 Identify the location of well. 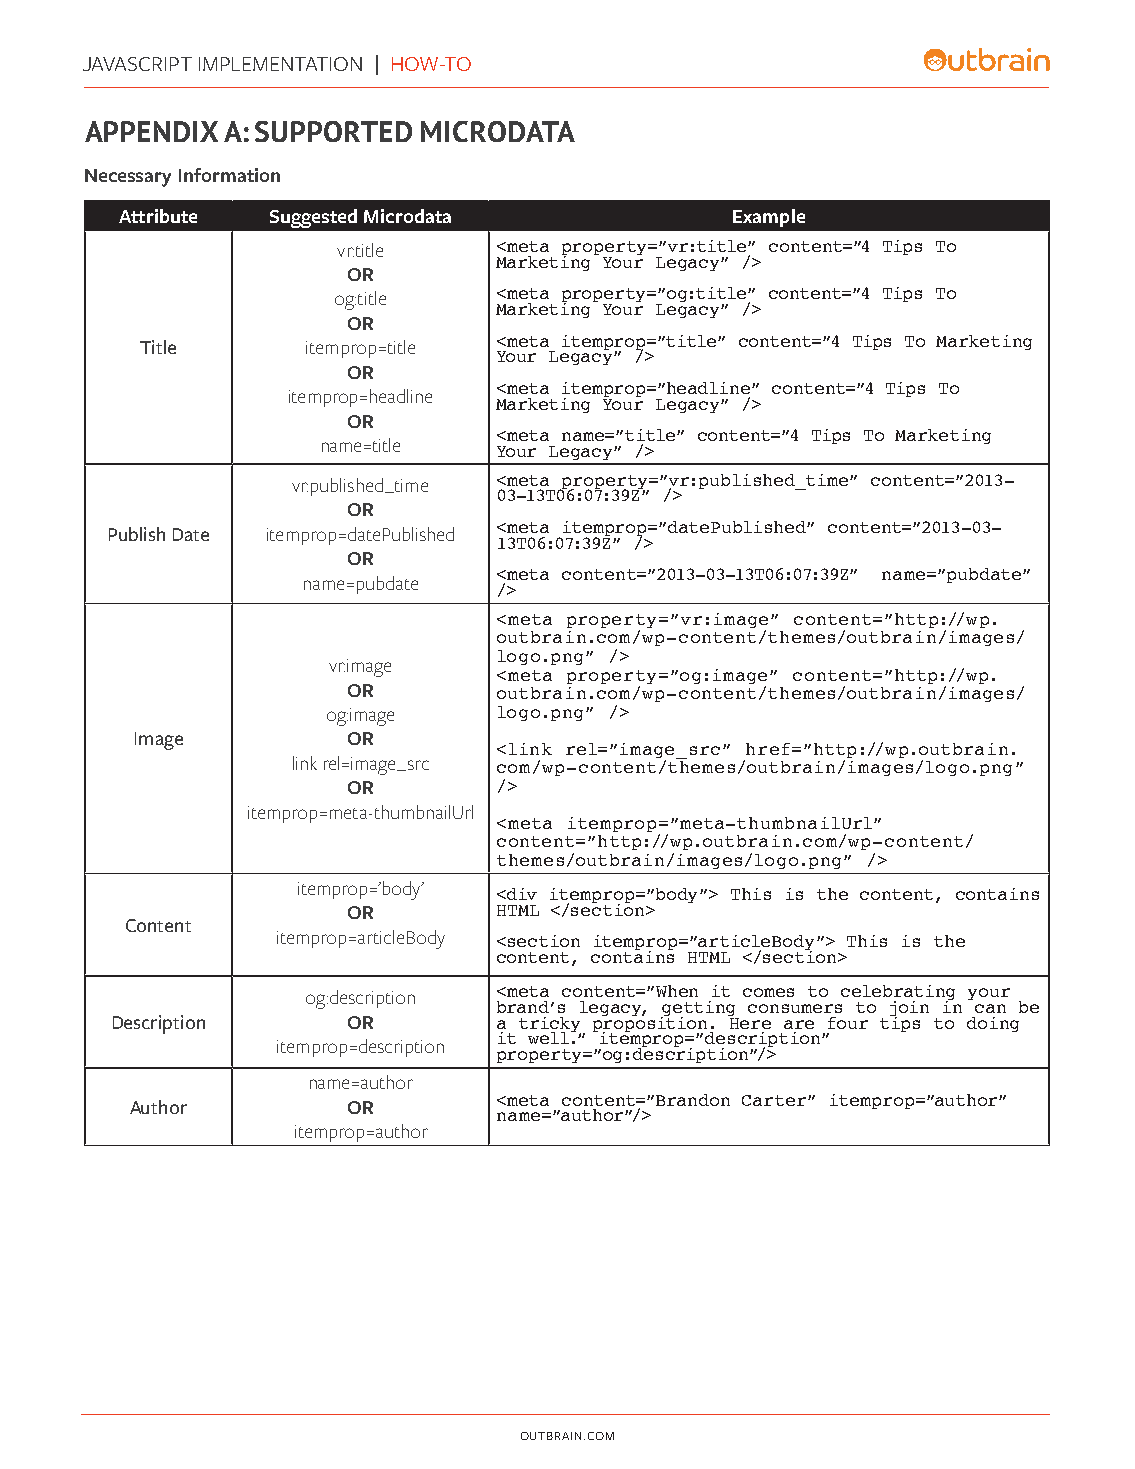
(550, 1037).
